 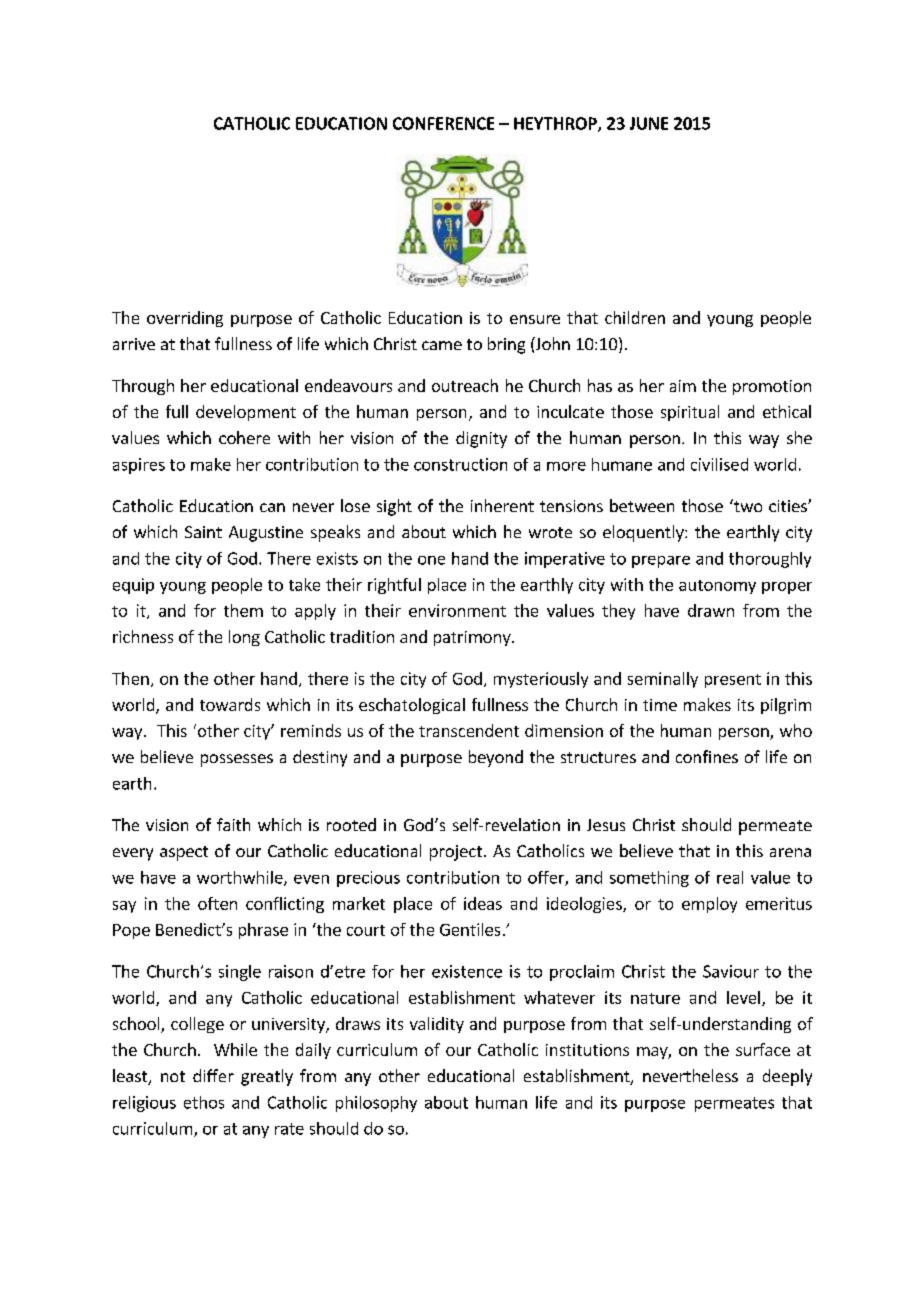 I want to click on philosophy, so click(x=376, y=1104).
